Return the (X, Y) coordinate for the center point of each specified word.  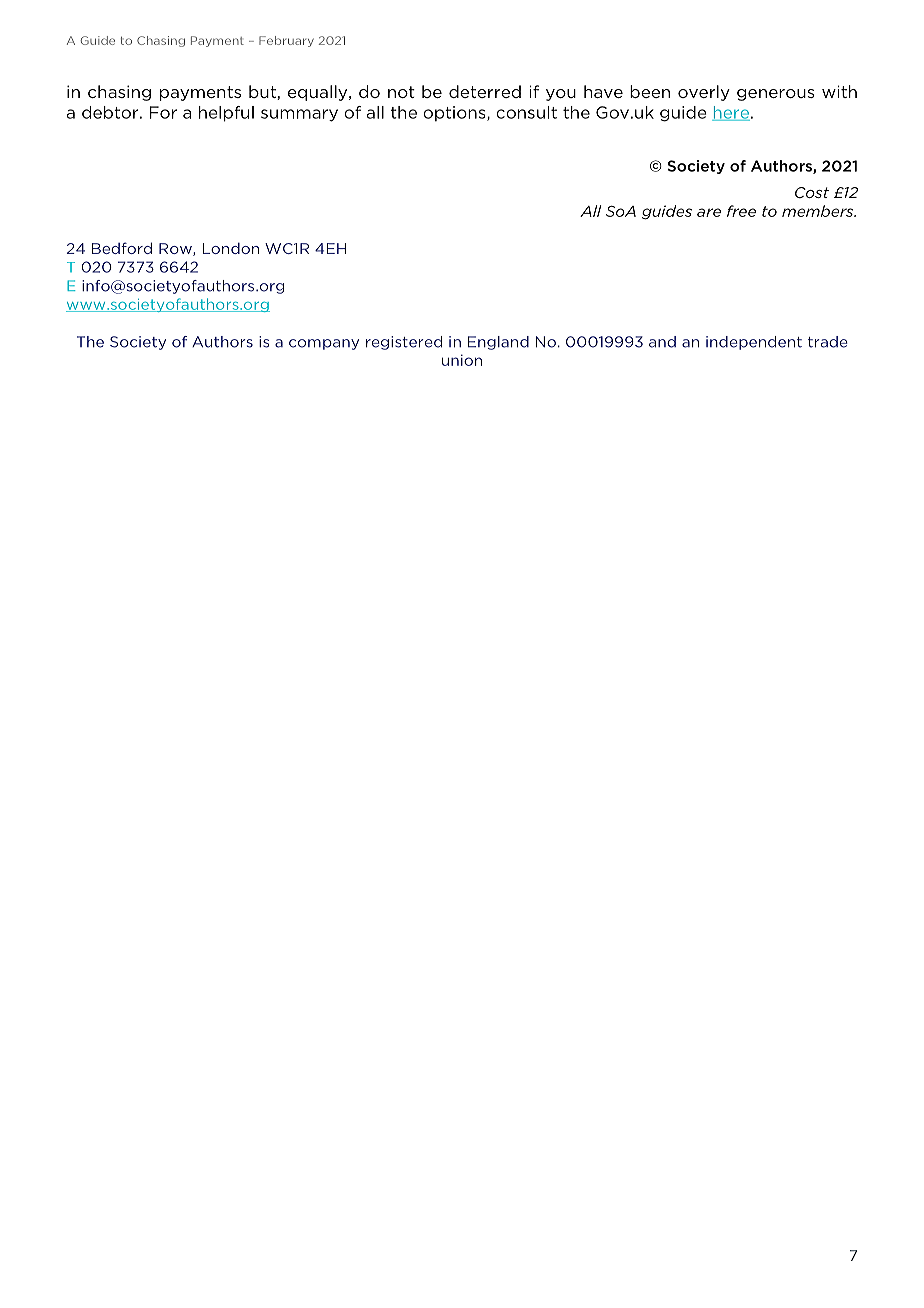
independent (754, 343)
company (324, 344)
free (741, 211)
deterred (485, 91)
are (709, 212)
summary (299, 115)
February (286, 41)
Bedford (122, 248)
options (455, 114)
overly (704, 93)
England (498, 343)
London (231, 248)
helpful (226, 114)
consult (526, 112)
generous (776, 95)
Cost (812, 192)
